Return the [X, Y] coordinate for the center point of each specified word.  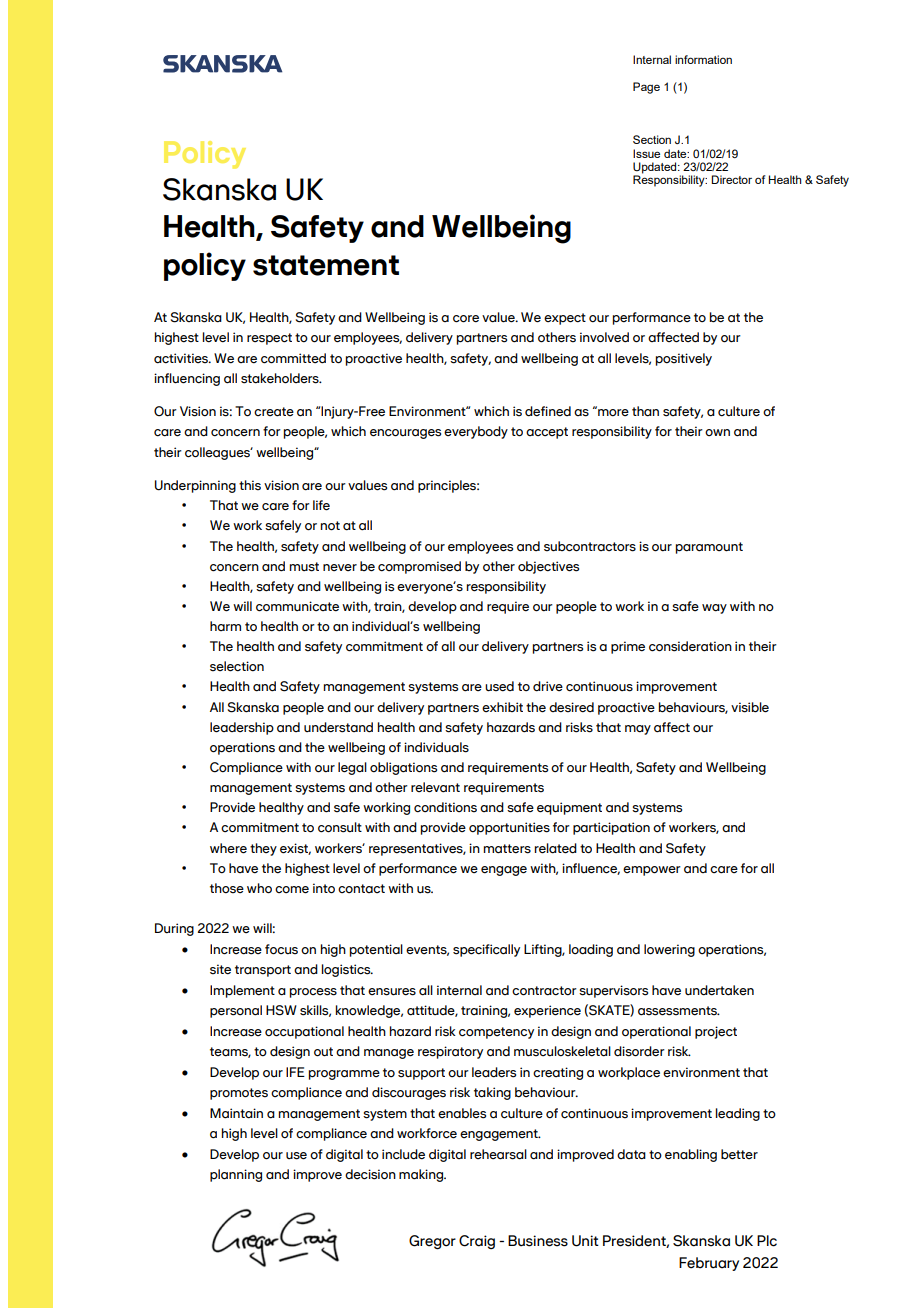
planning [236, 1175]
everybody [476, 432]
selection [237, 666]
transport [263, 971]
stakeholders [281, 378]
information [703, 59]
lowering [669, 950]
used [499, 686]
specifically [486, 950]
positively [683, 359]
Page [646, 88]
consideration [690, 646]
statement [326, 265]
